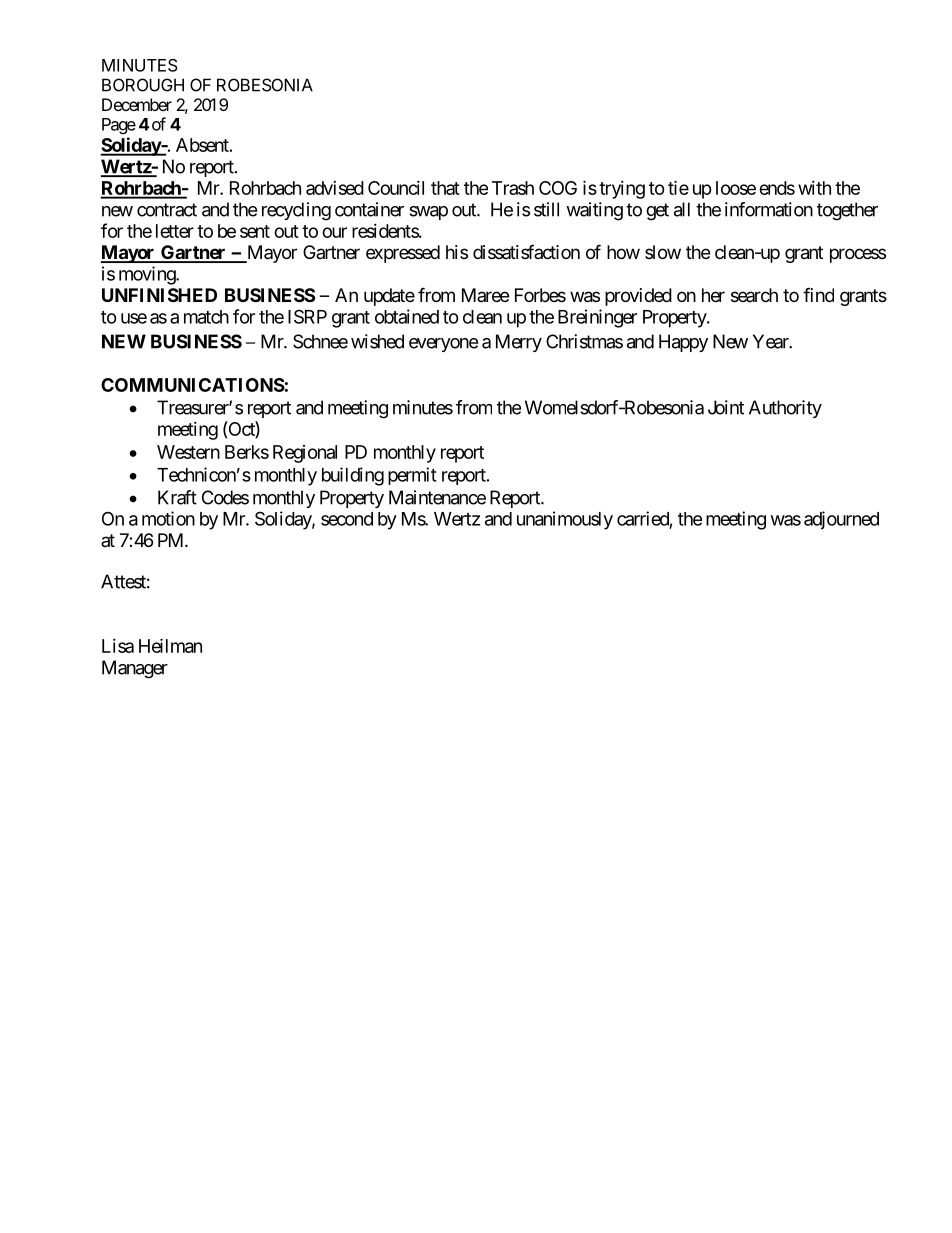 This screenshot has height=1233, width=952. What do you see at coordinates (135, 669) in the screenshot?
I see `Manager` at bounding box center [135, 669].
